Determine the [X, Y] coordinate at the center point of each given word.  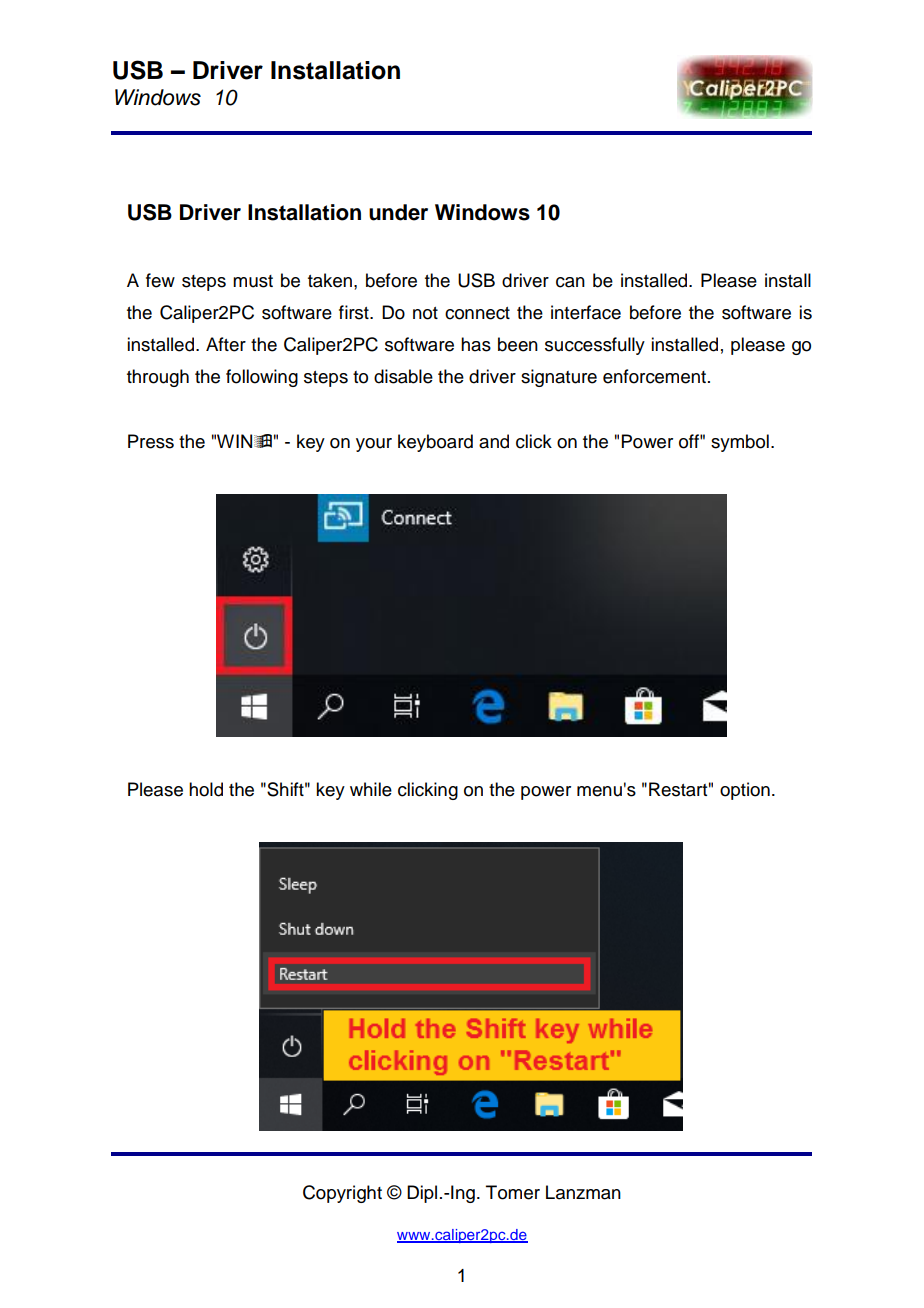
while [371, 789]
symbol [740, 443]
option [745, 791]
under [398, 212]
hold [206, 789]
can [570, 282]
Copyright [342, 1194]
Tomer [513, 1192]
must [253, 281]
